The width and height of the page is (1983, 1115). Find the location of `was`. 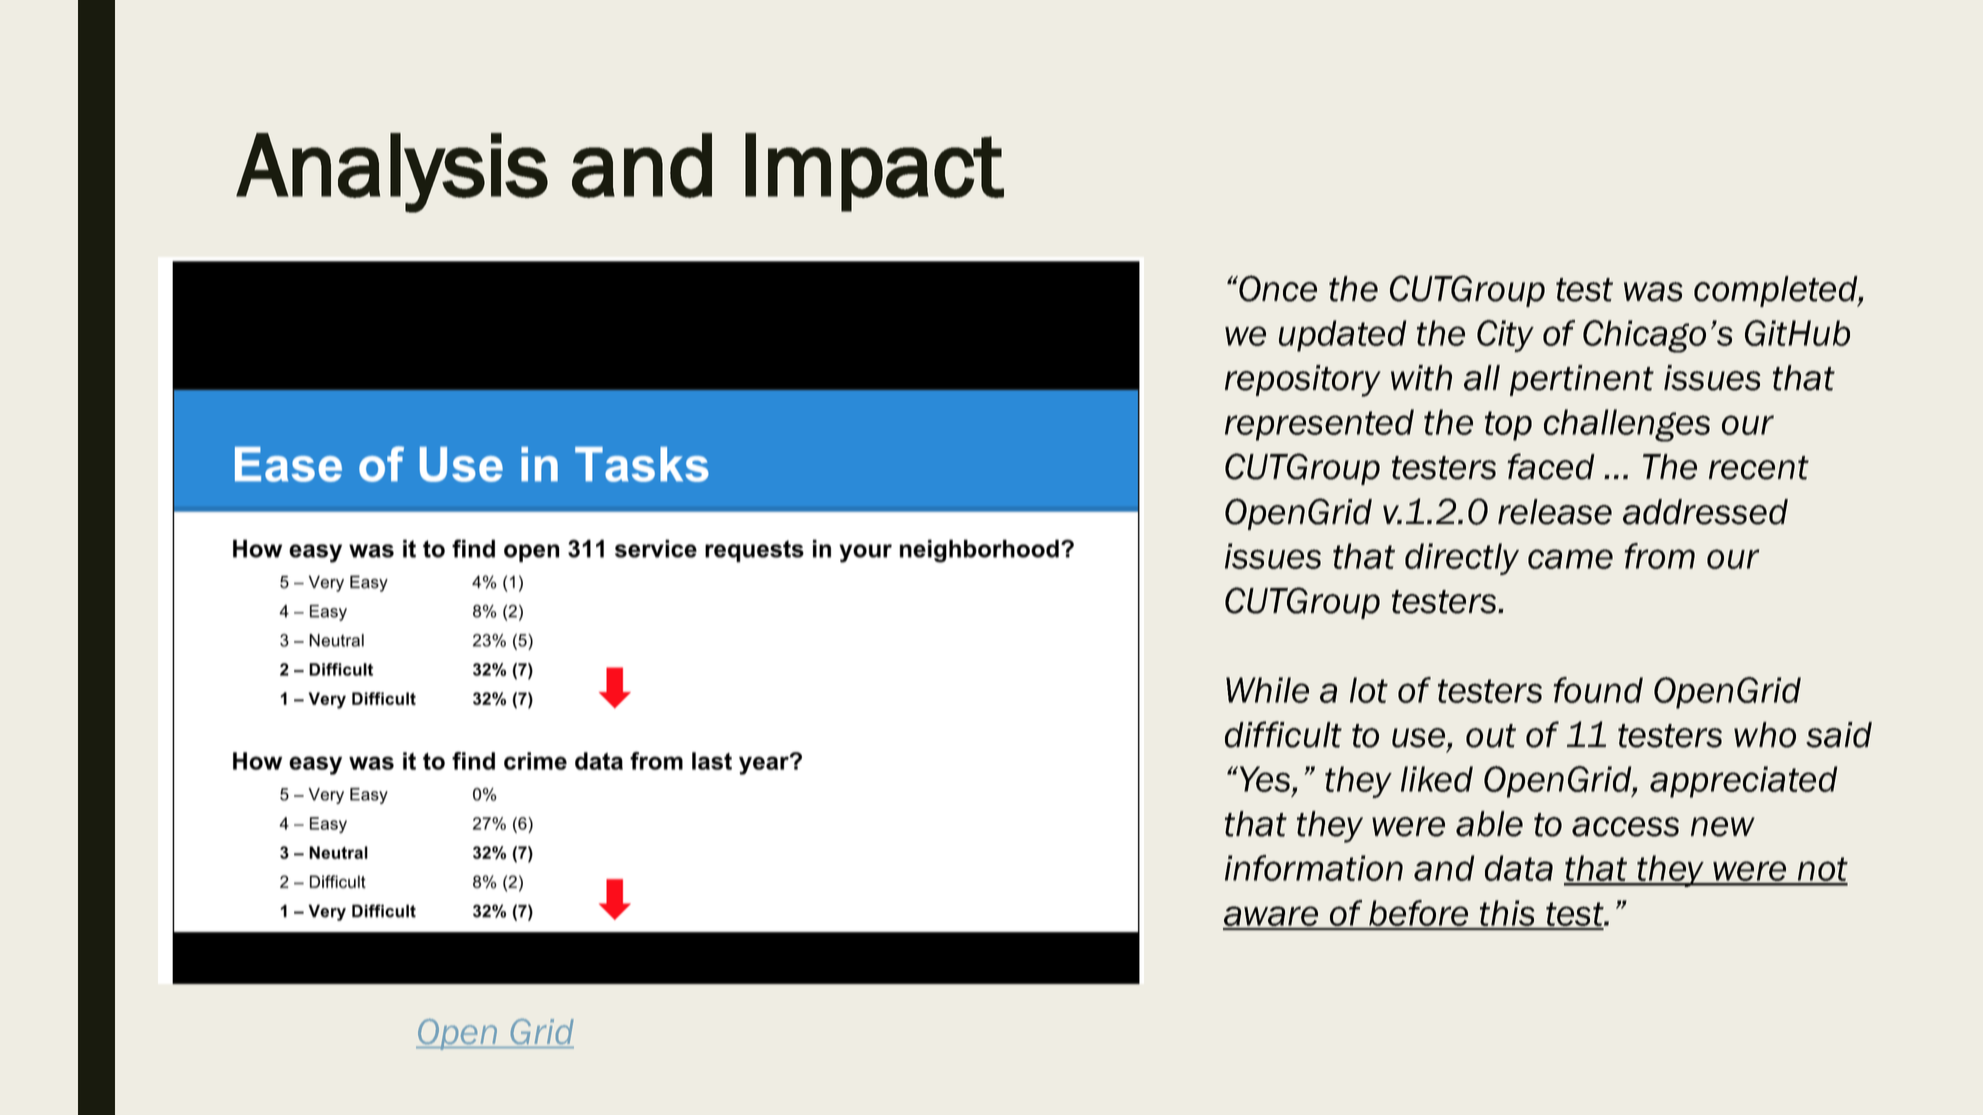

was is located at coordinates (1653, 292).
